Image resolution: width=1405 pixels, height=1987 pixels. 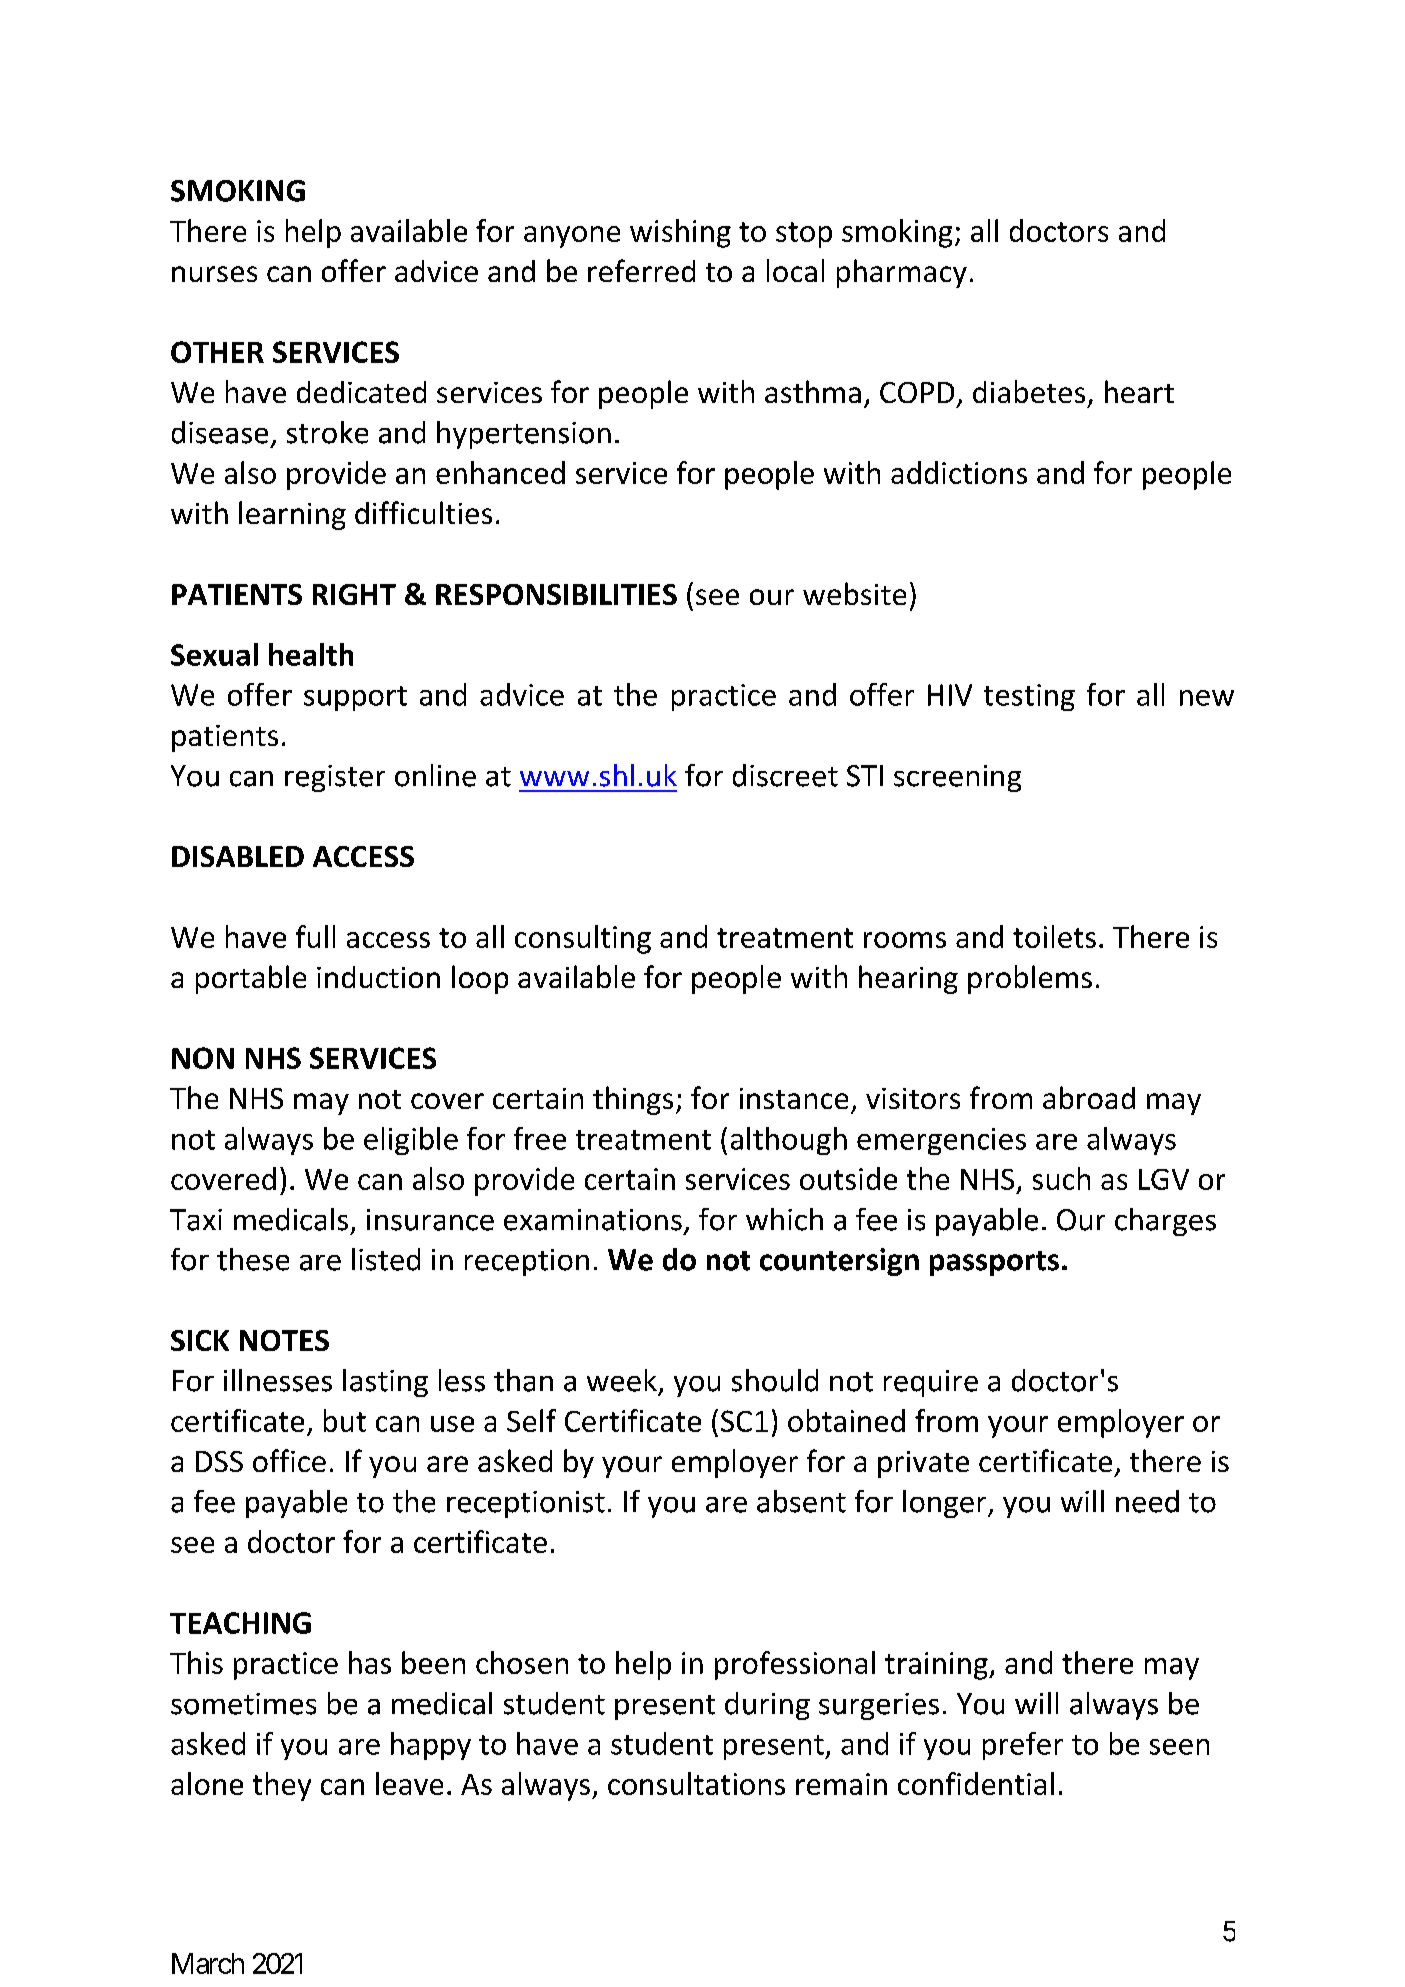 What do you see at coordinates (976, 1783) in the image?
I see `confidential` at bounding box center [976, 1783].
